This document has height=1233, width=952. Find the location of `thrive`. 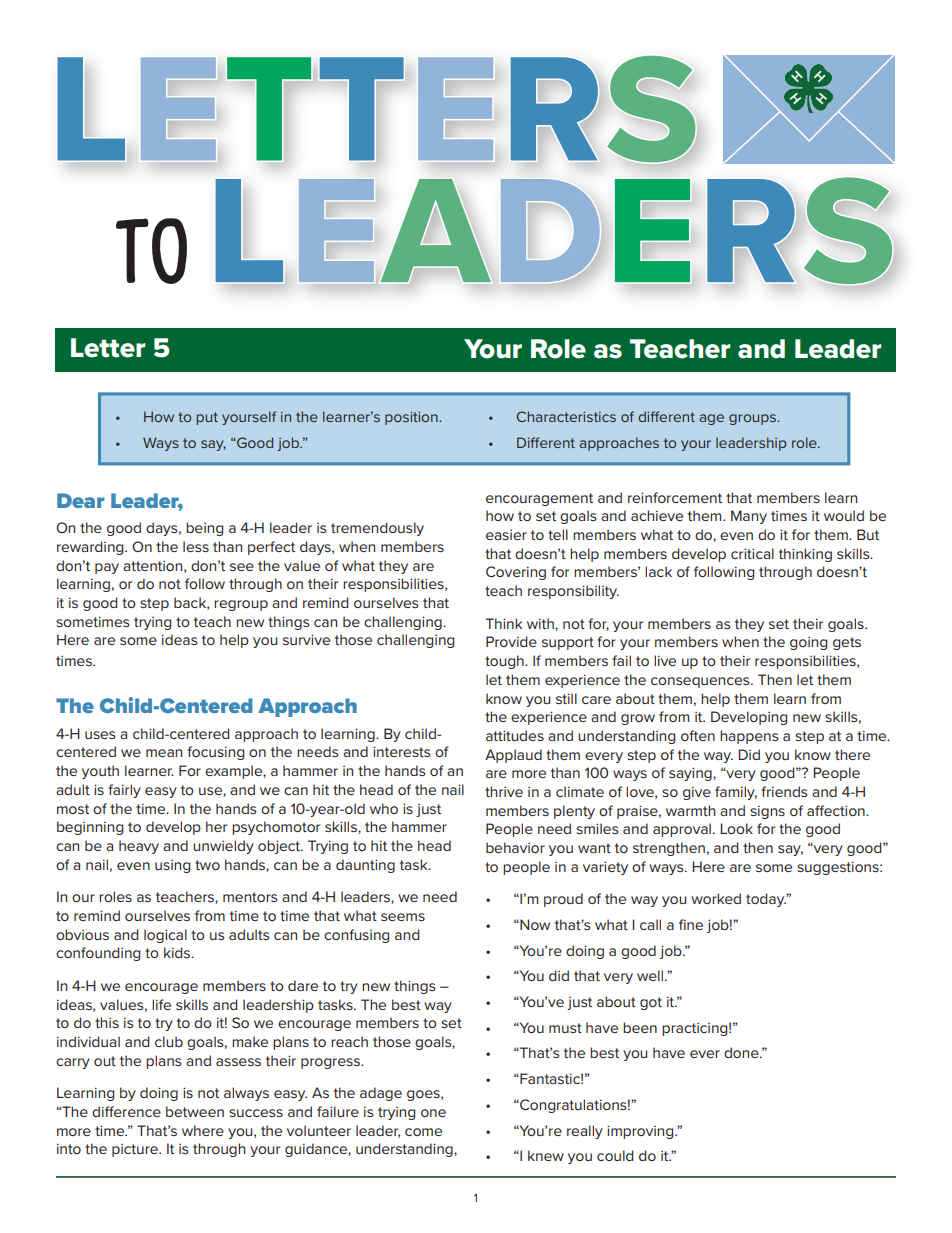

thrive is located at coordinates (504, 791).
